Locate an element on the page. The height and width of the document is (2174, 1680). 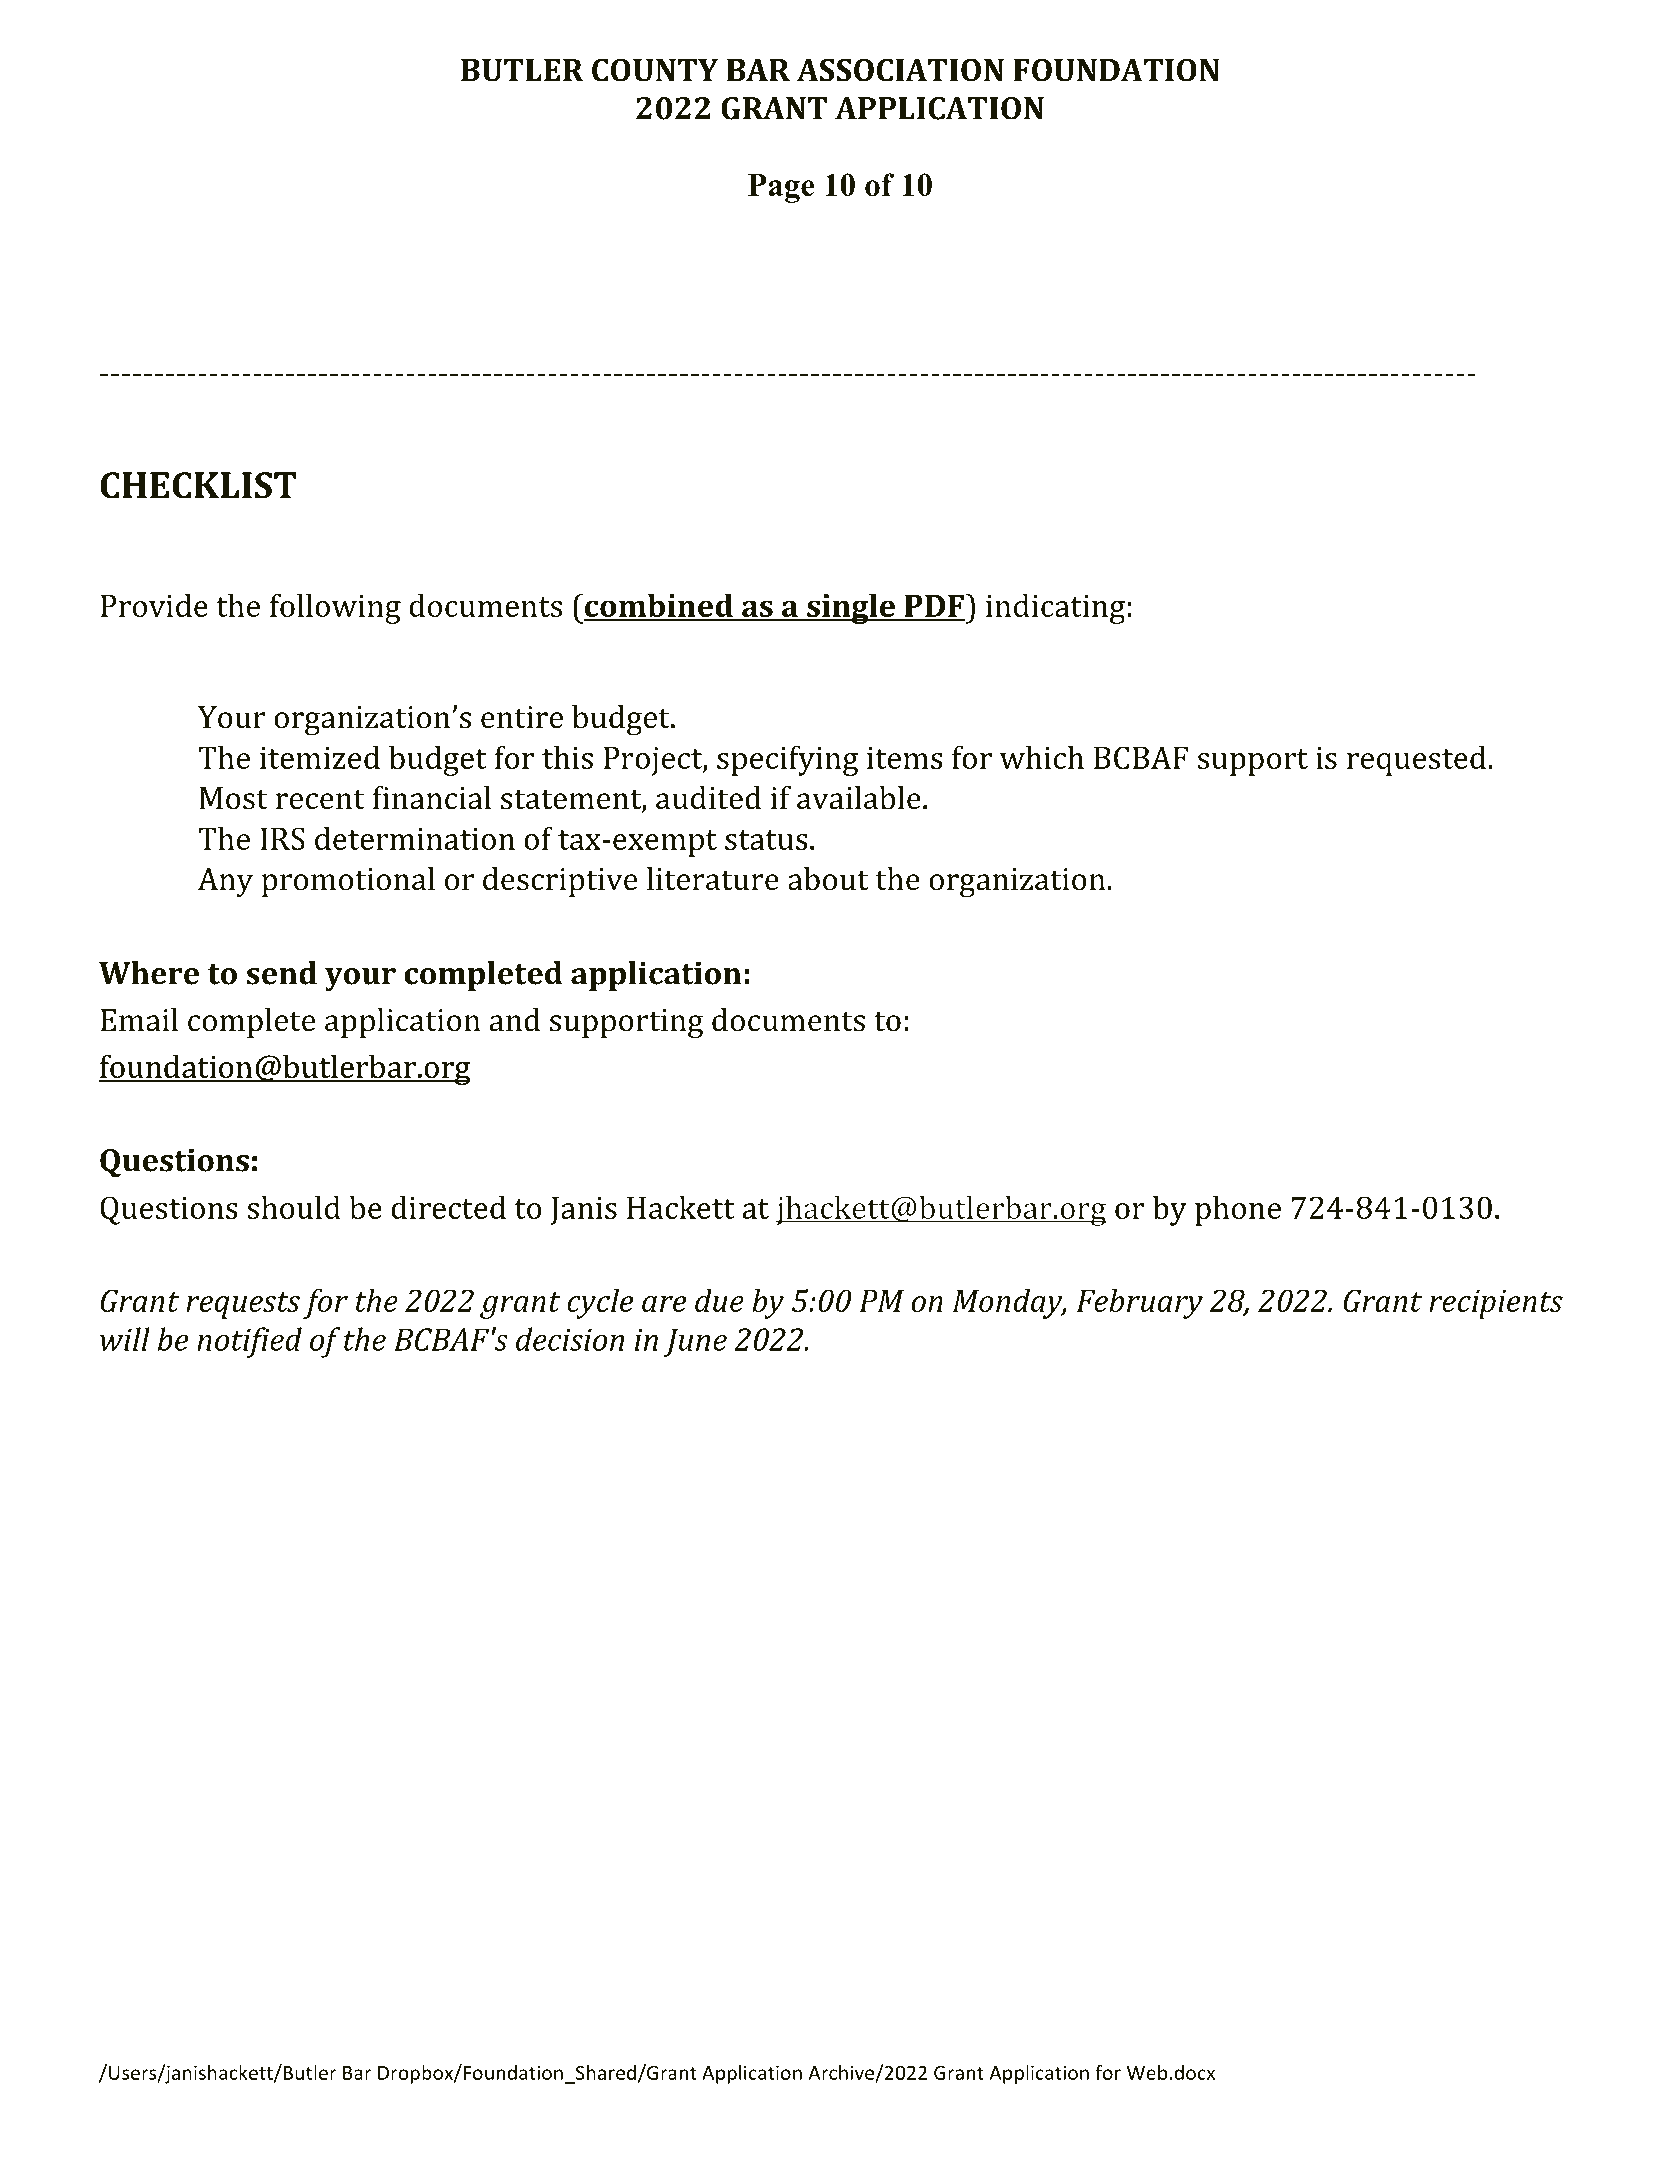
requests is located at coordinates (243, 1305).
